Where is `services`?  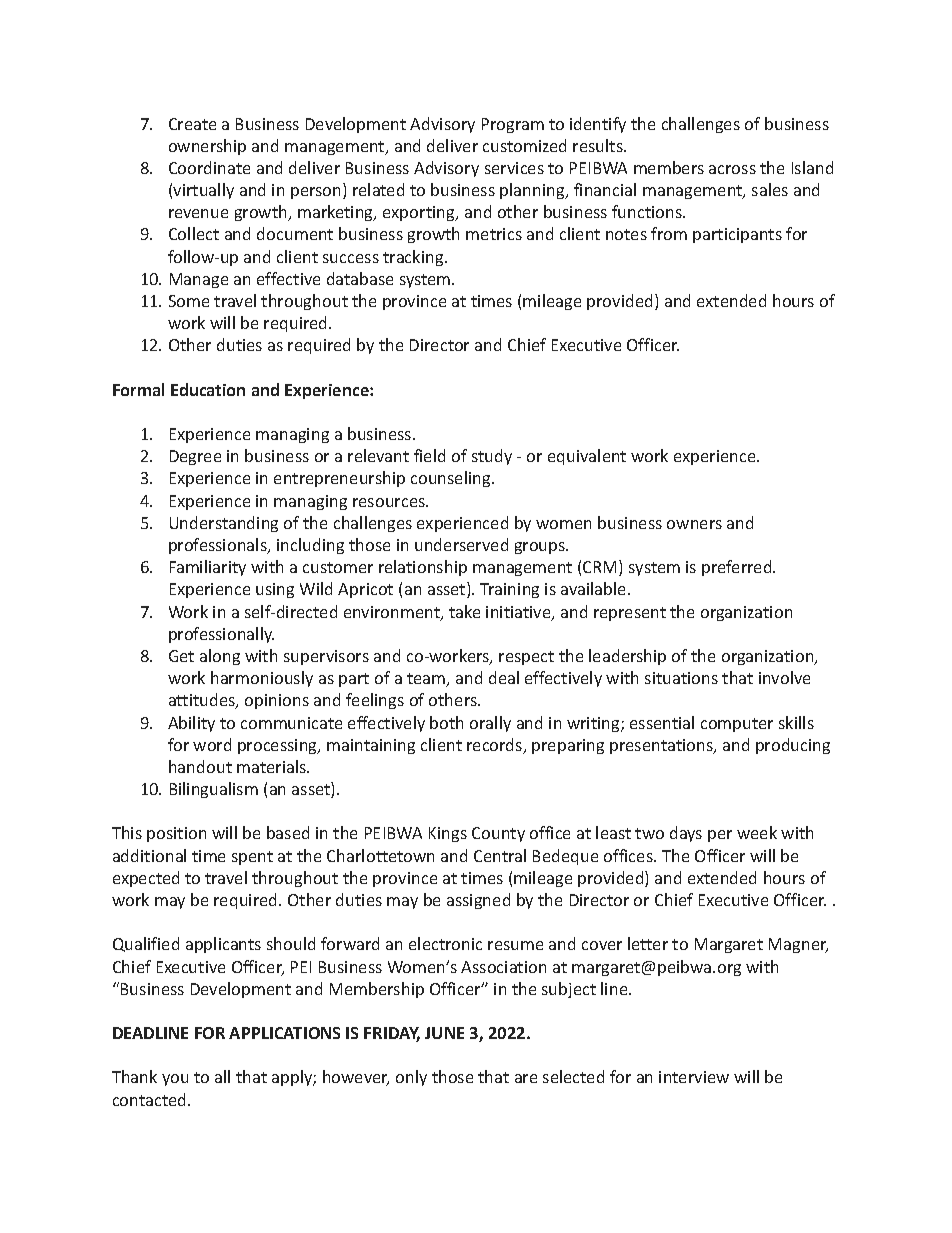 services is located at coordinates (514, 168).
